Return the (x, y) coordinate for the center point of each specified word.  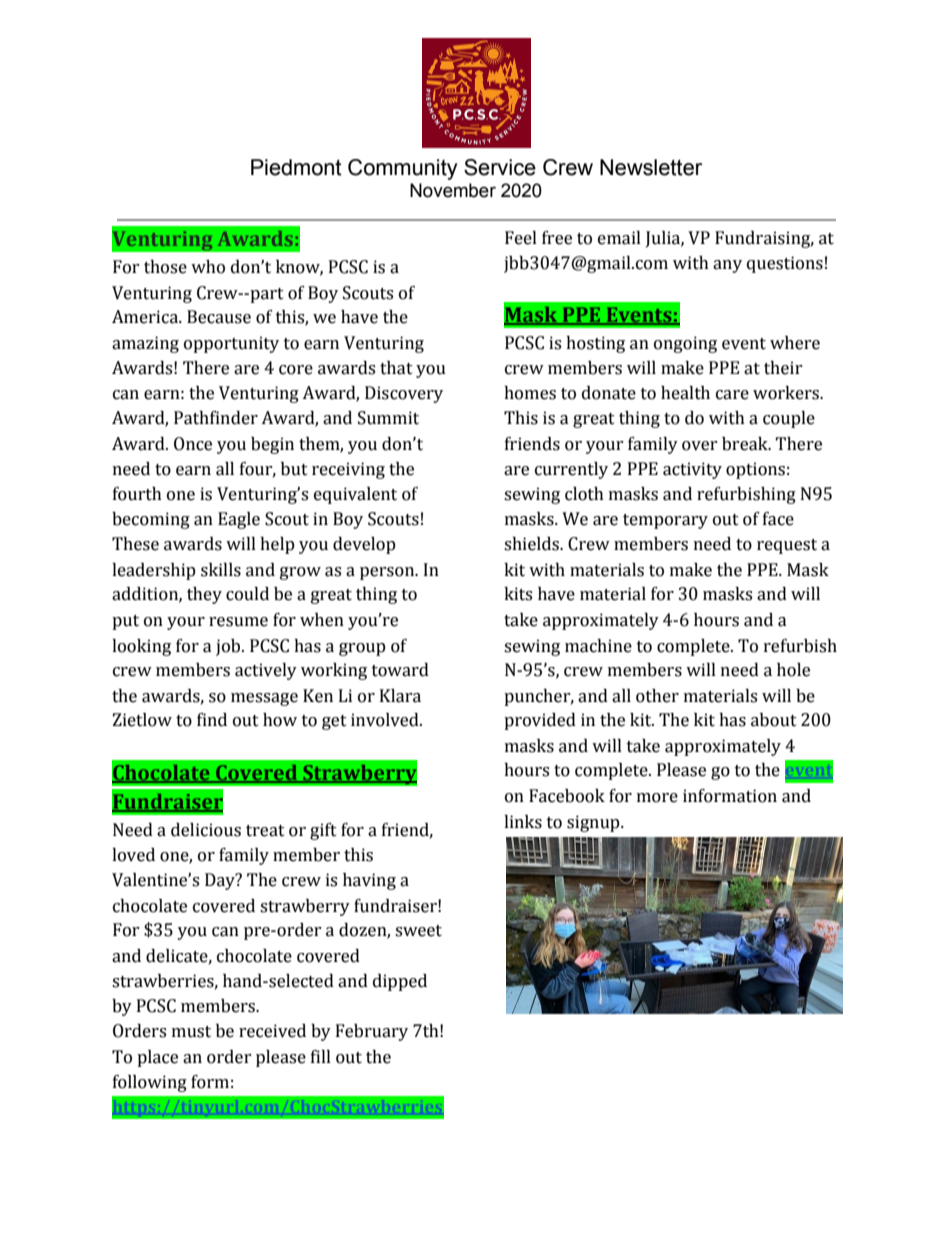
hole (793, 670)
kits (518, 594)
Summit (388, 418)
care (732, 395)
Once (193, 444)
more (657, 798)
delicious (206, 830)
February (372, 1032)
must (191, 1032)
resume (238, 622)
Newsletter (651, 167)
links (523, 822)
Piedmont (296, 167)
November (453, 190)
